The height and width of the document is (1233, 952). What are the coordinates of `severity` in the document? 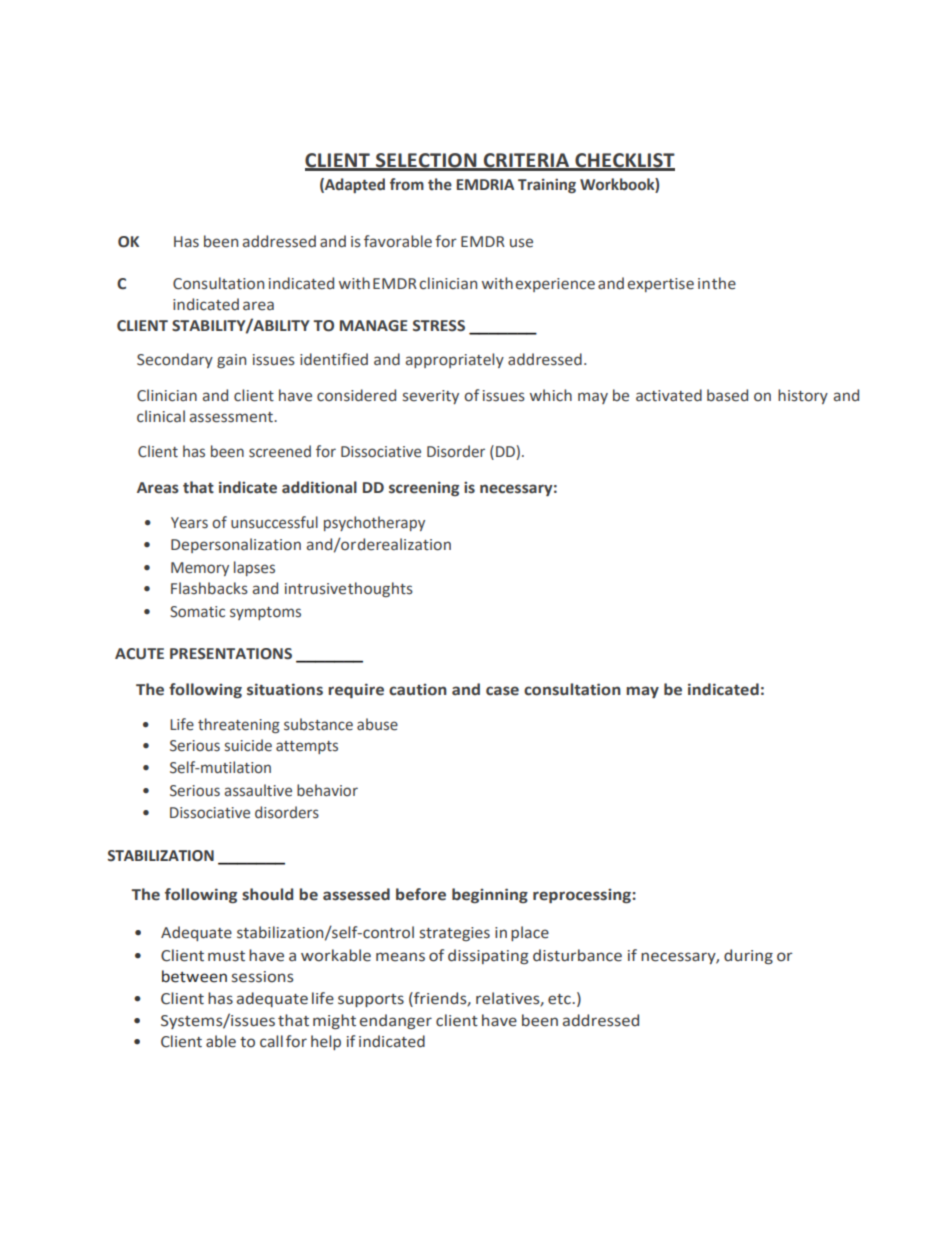 It's located at (431, 397).
